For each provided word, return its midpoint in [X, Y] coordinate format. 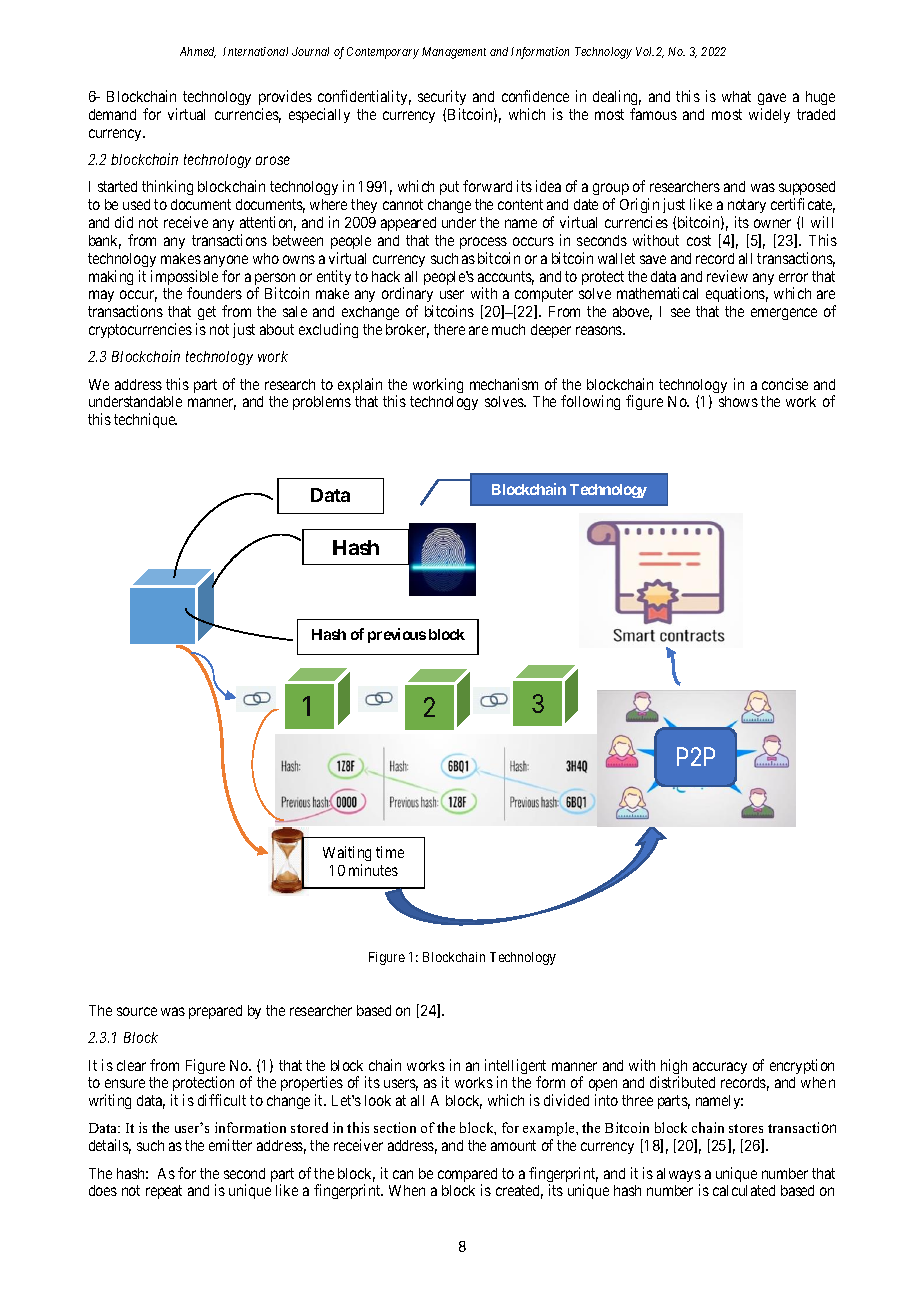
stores [746, 1128]
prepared [215, 1012]
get [206, 315]
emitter [230, 1145]
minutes [373, 870]
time [390, 852]
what [736, 96]
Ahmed [198, 52]
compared [467, 1176]
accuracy [720, 1068]
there [449, 329]
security [442, 97]
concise [785, 384]
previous [397, 635]
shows [738, 401]
